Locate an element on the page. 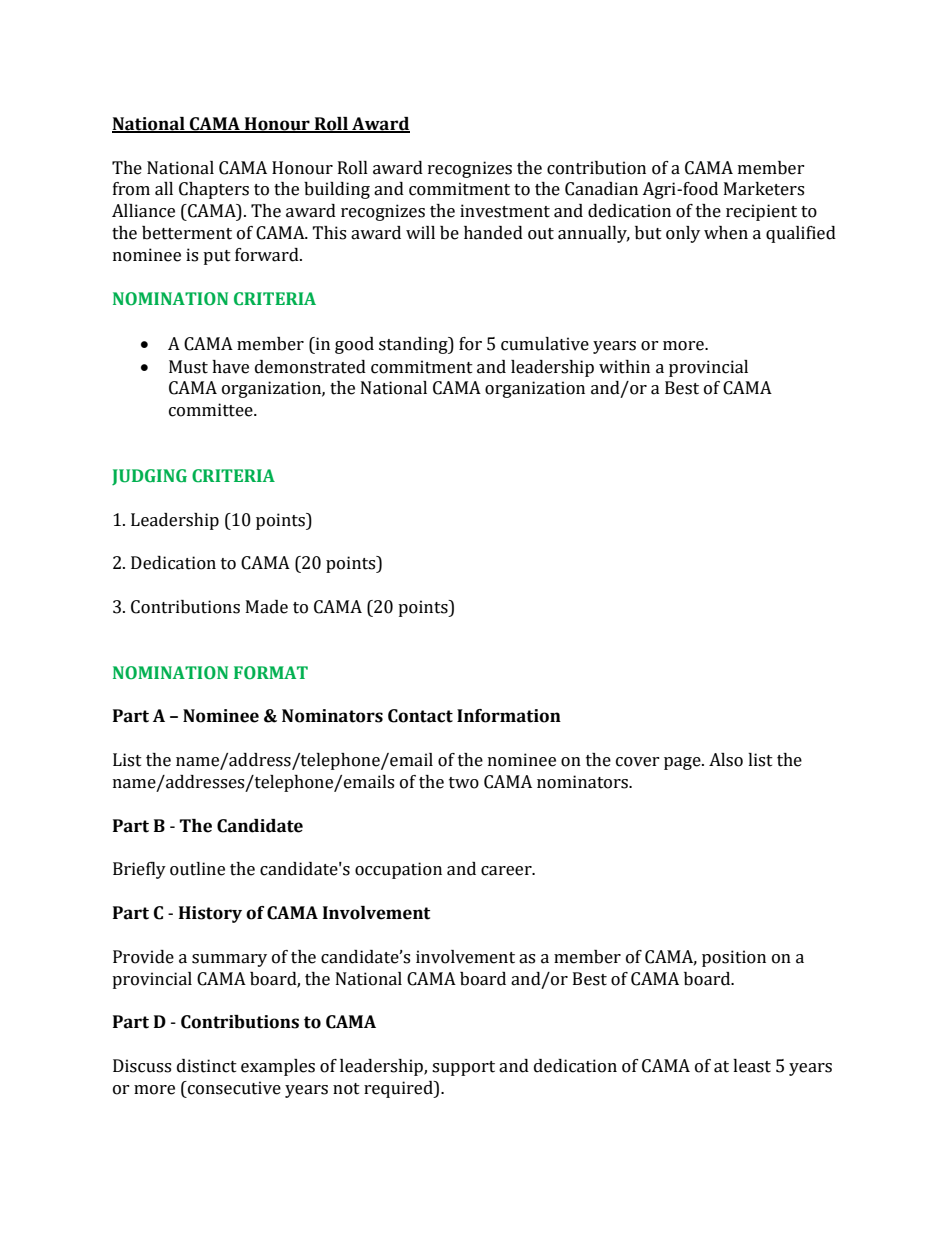  distinct is located at coordinates (207, 1066).
